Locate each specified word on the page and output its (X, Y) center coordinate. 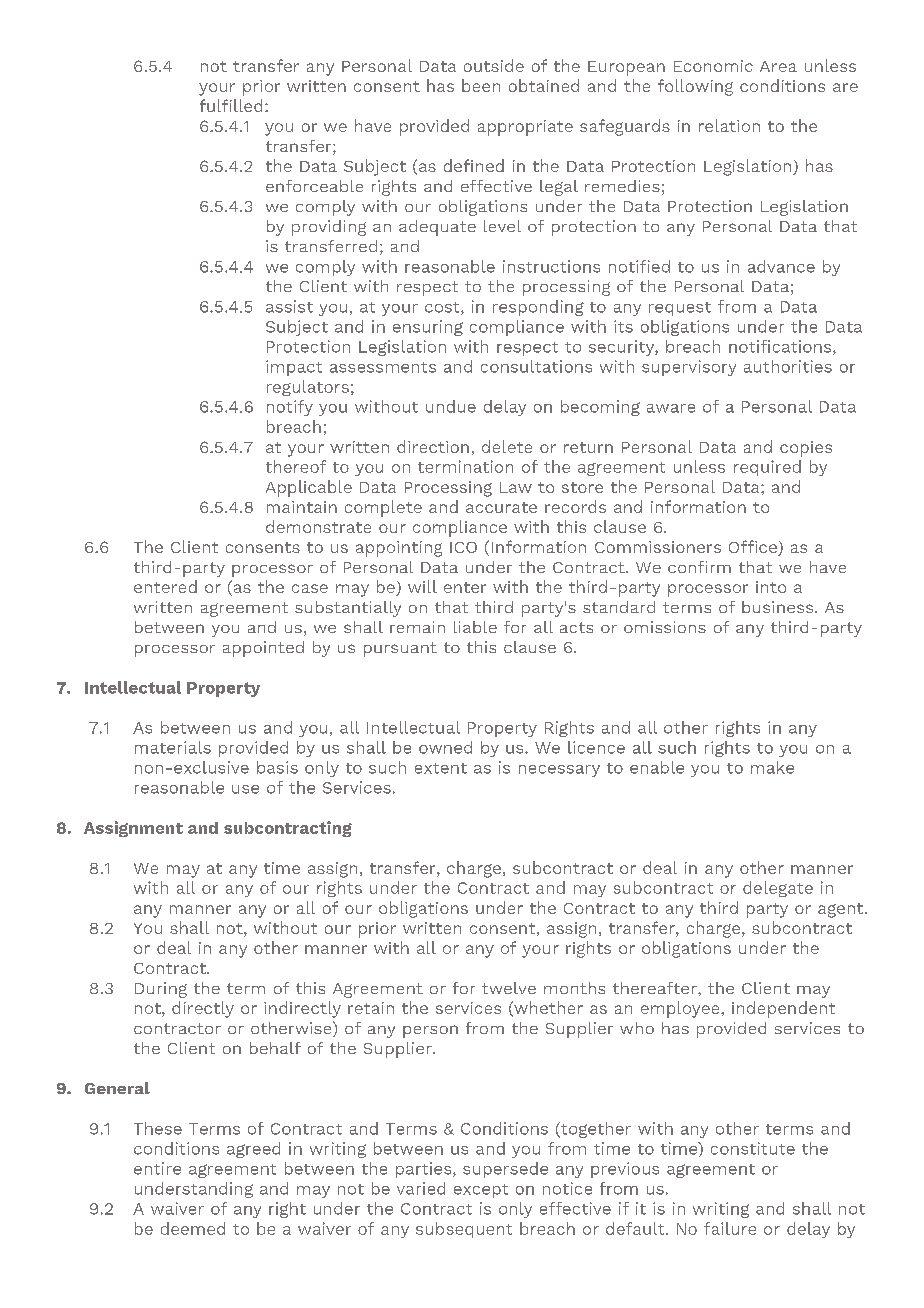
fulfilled (231, 105)
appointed (263, 649)
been (481, 85)
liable (475, 627)
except (481, 1191)
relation (729, 125)
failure (730, 1228)
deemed (193, 1228)
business (777, 607)
